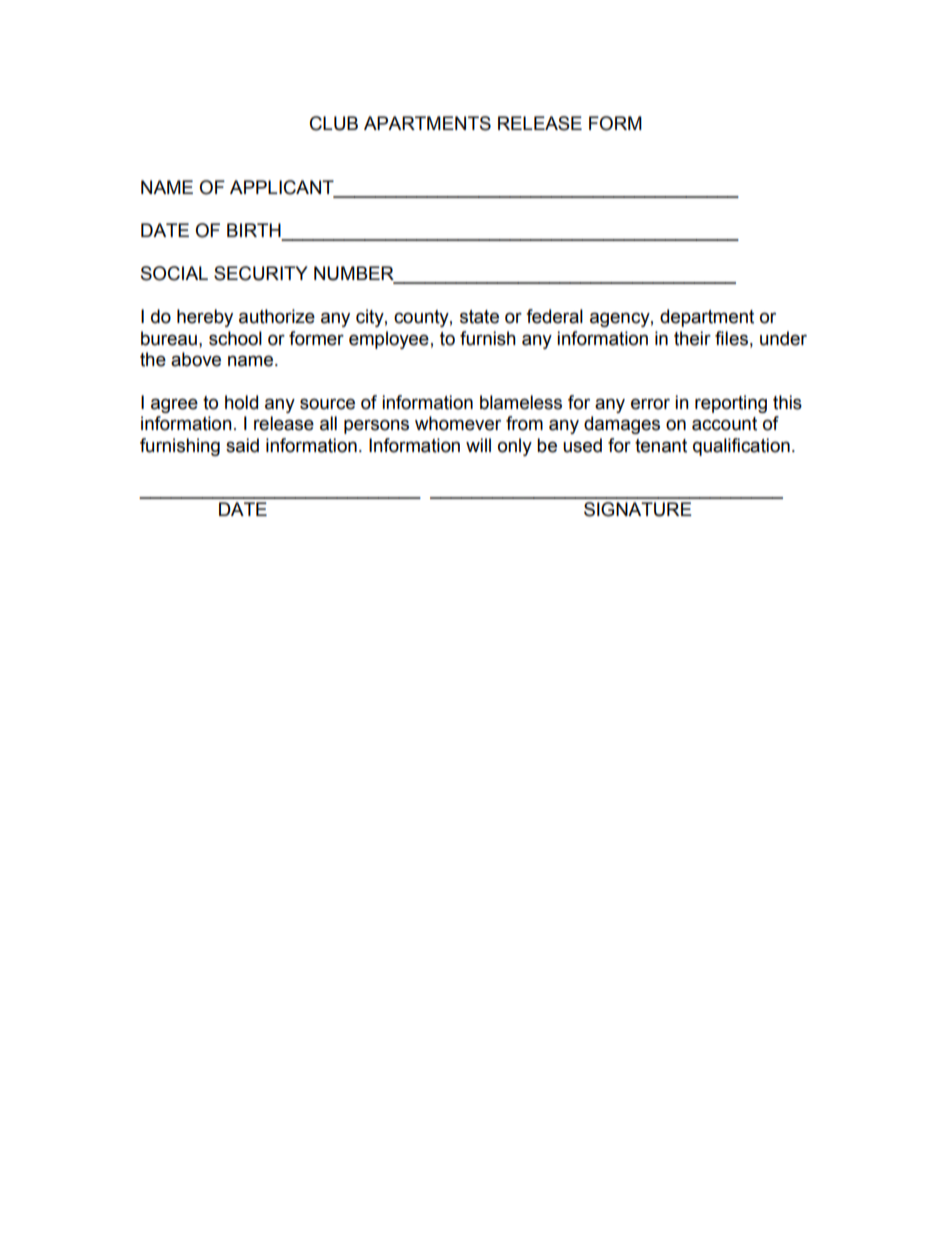 This screenshot has width=952, height=1233. I want to click on CLUB, so click(334, 123).
